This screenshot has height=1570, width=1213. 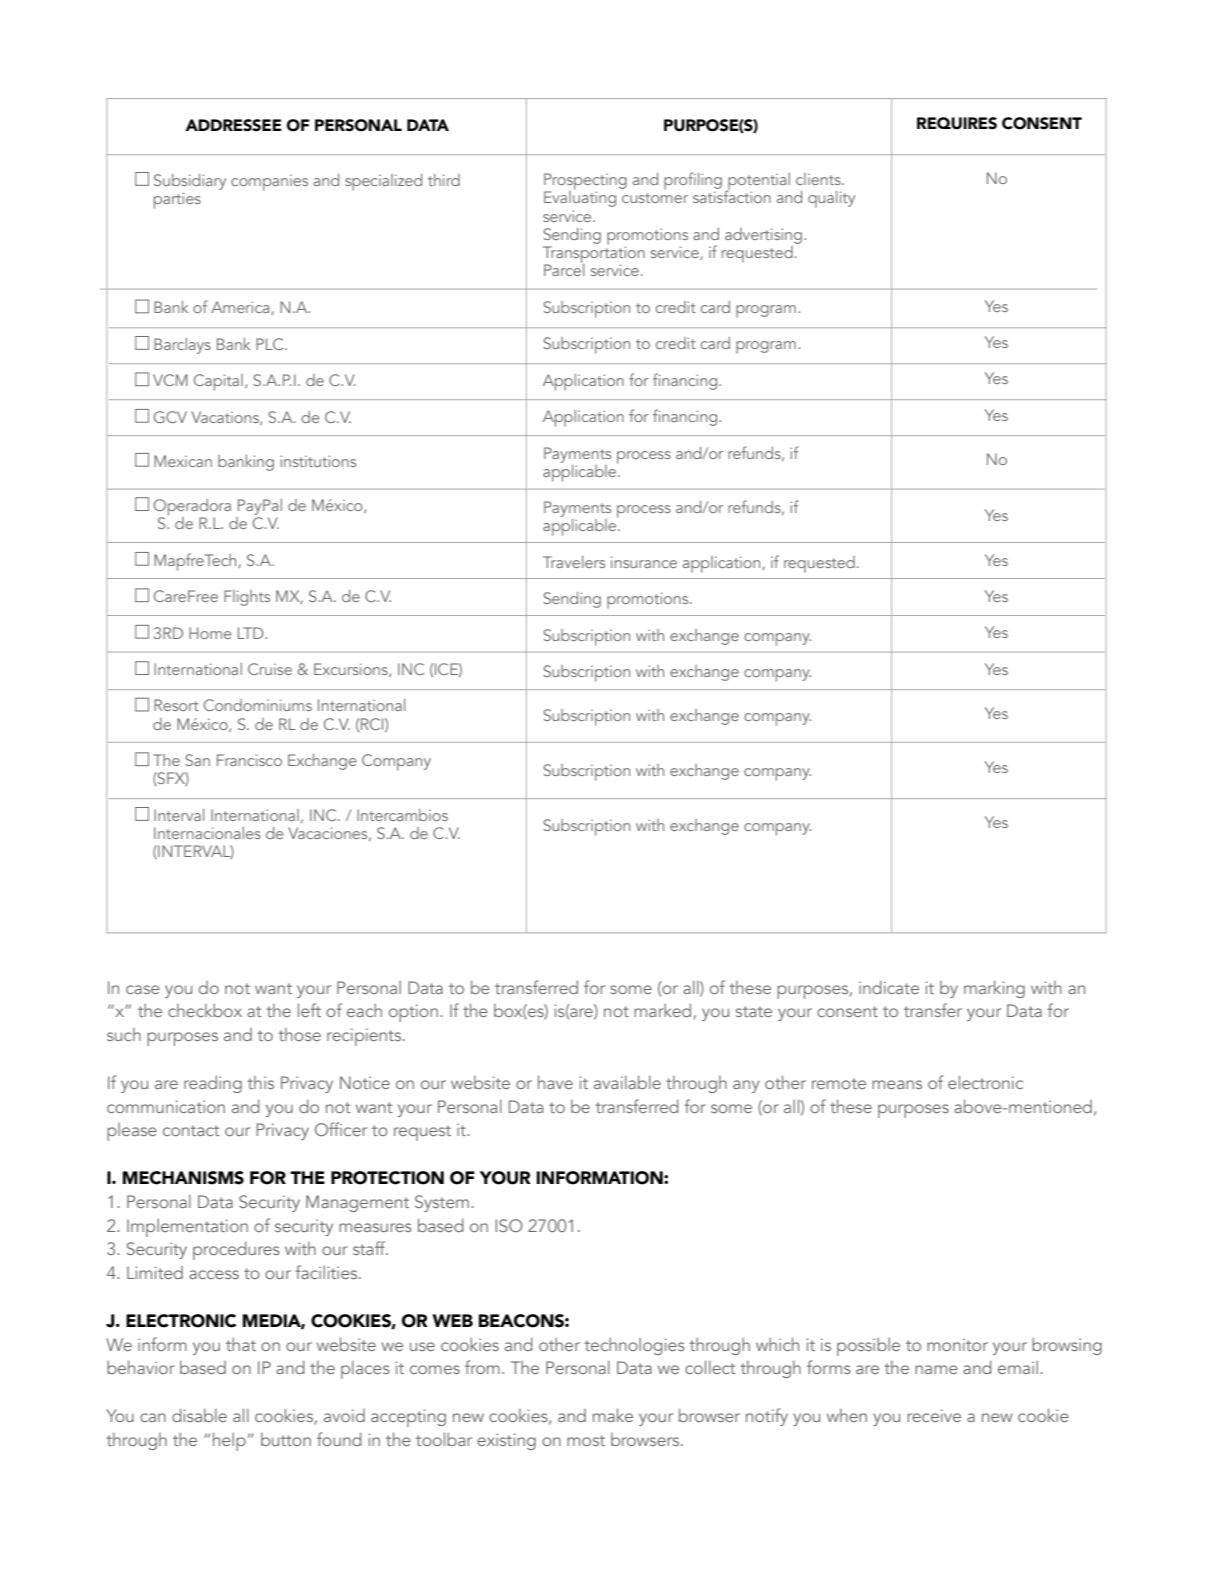 I want to click on marking, so click(x=994, y=989).
